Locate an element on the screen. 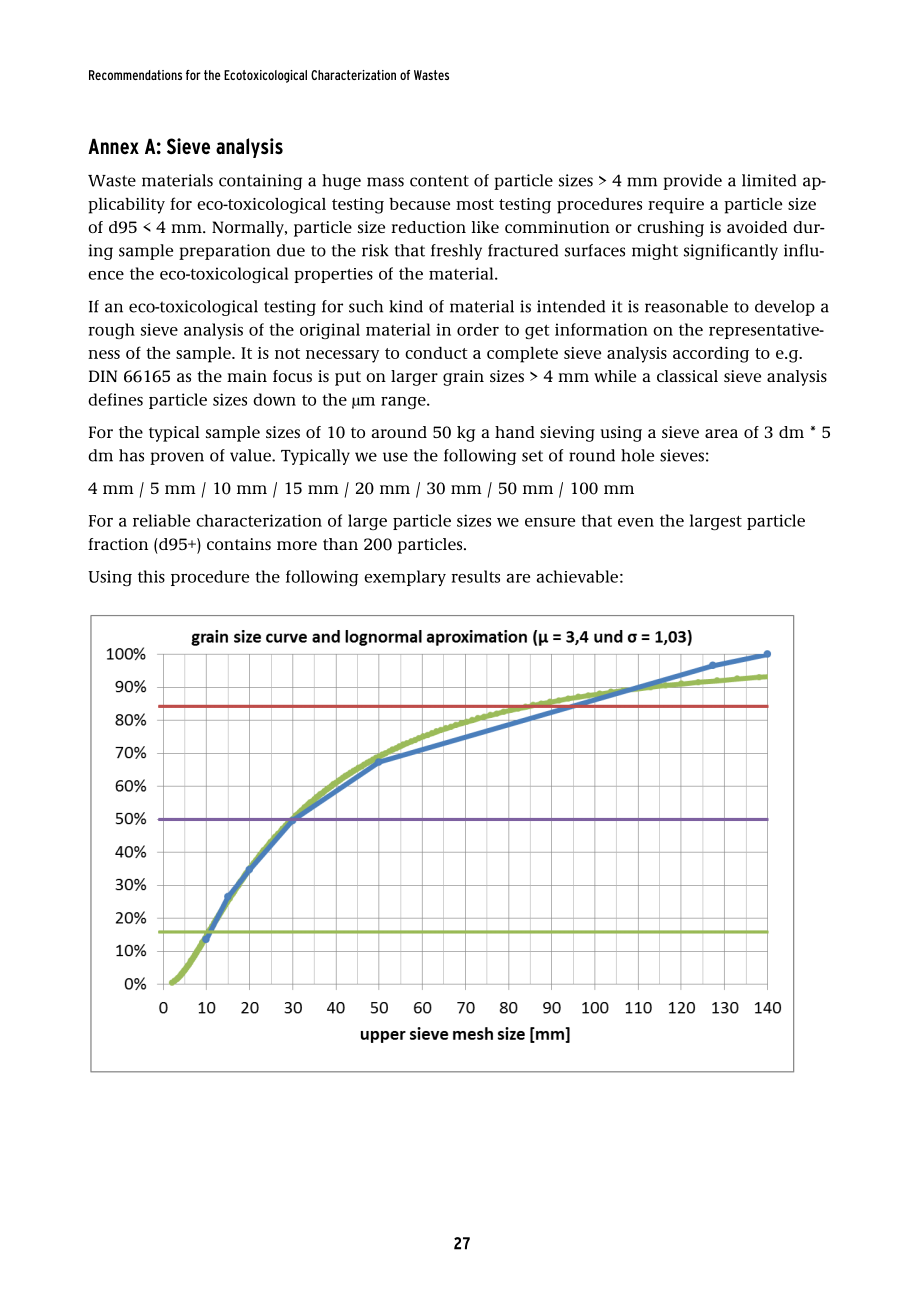 The image size is (924, 1308). this is located at coordinates (151, 576).
